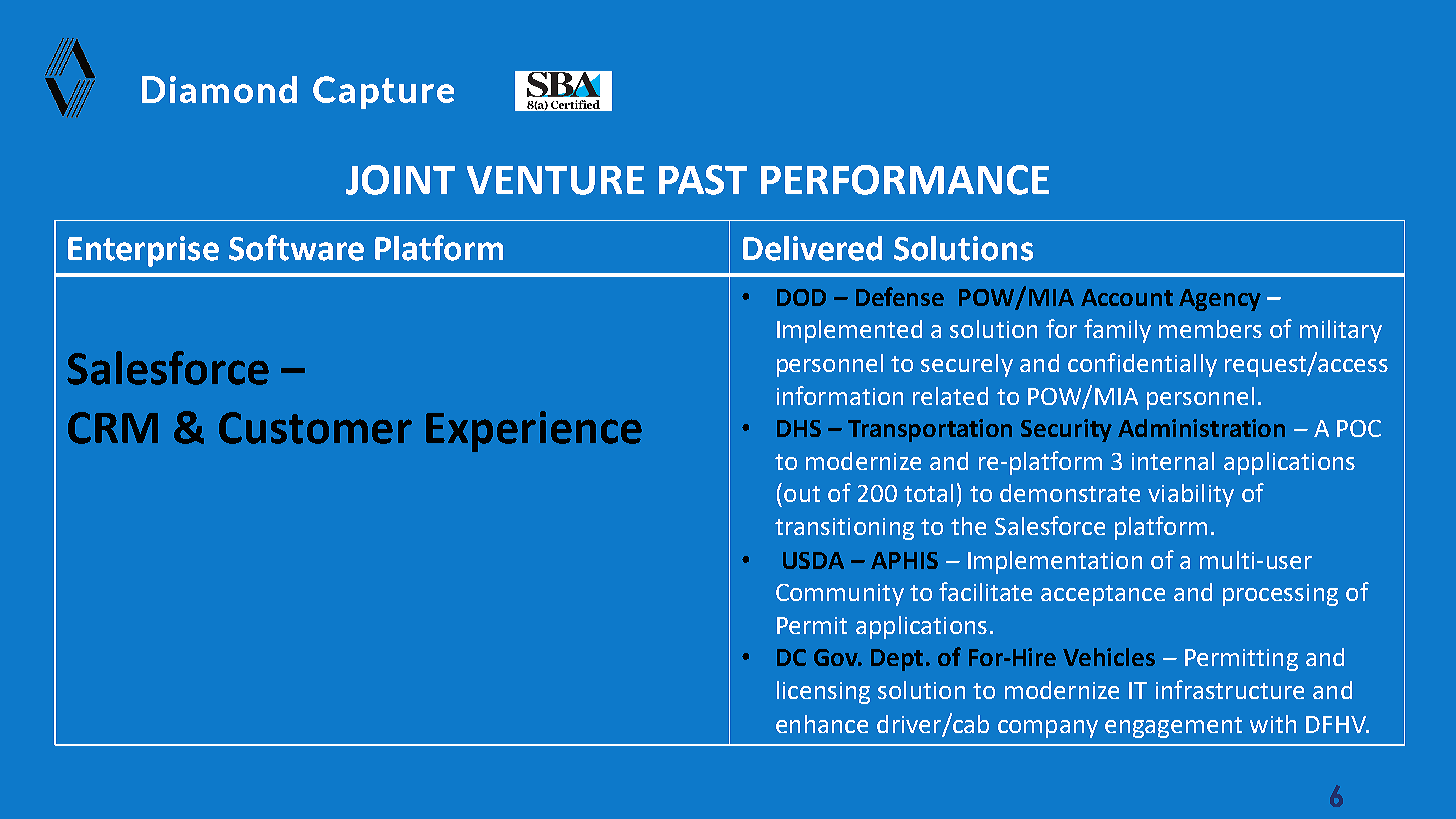 This page has height=819, width=1456. I want to click on DOD, so click(801, 297).
